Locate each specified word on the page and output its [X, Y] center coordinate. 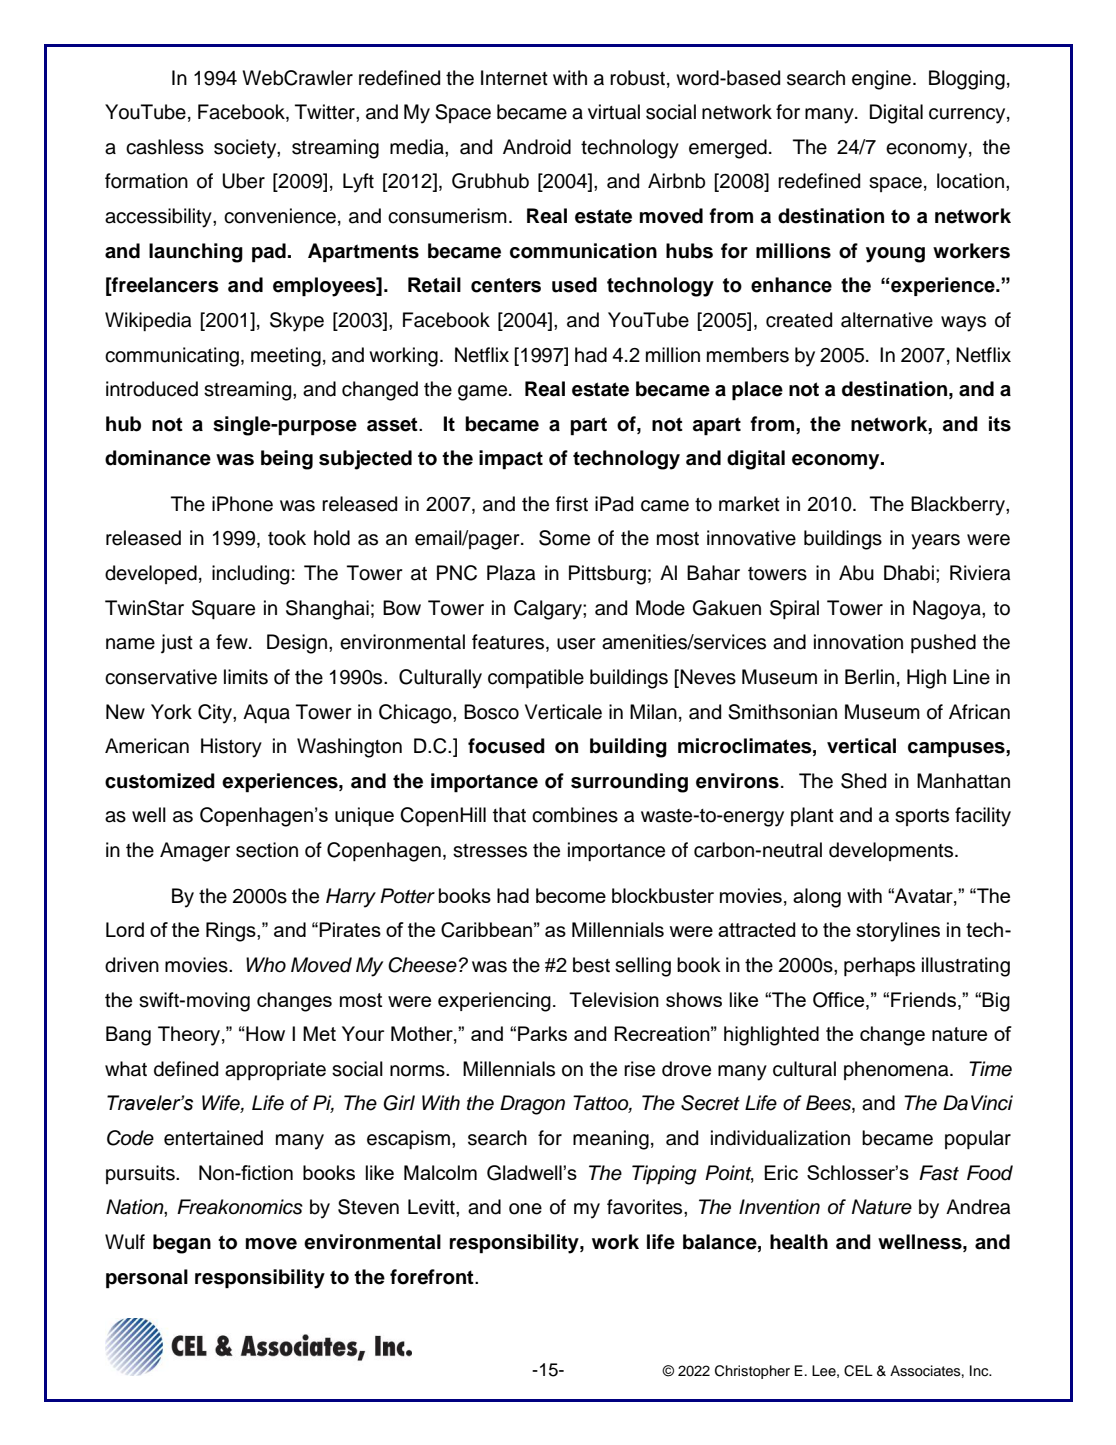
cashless [165, 147]
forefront [433, 1277]
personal [147, 1279]
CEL [858, 1371]
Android [537, 147]
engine [881, 80]
